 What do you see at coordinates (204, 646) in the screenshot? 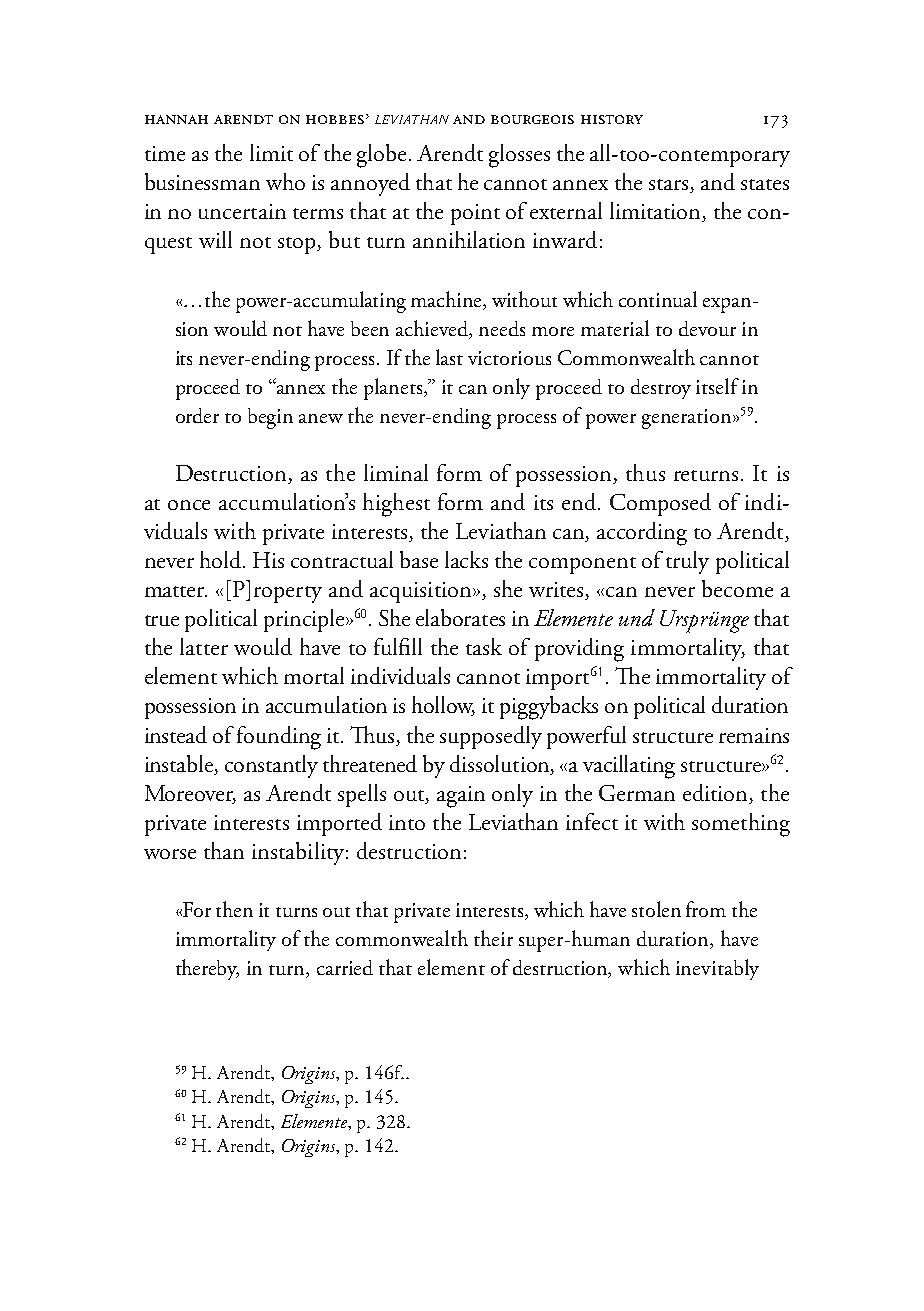
I see `latter` at bounding box center [204, 646].
